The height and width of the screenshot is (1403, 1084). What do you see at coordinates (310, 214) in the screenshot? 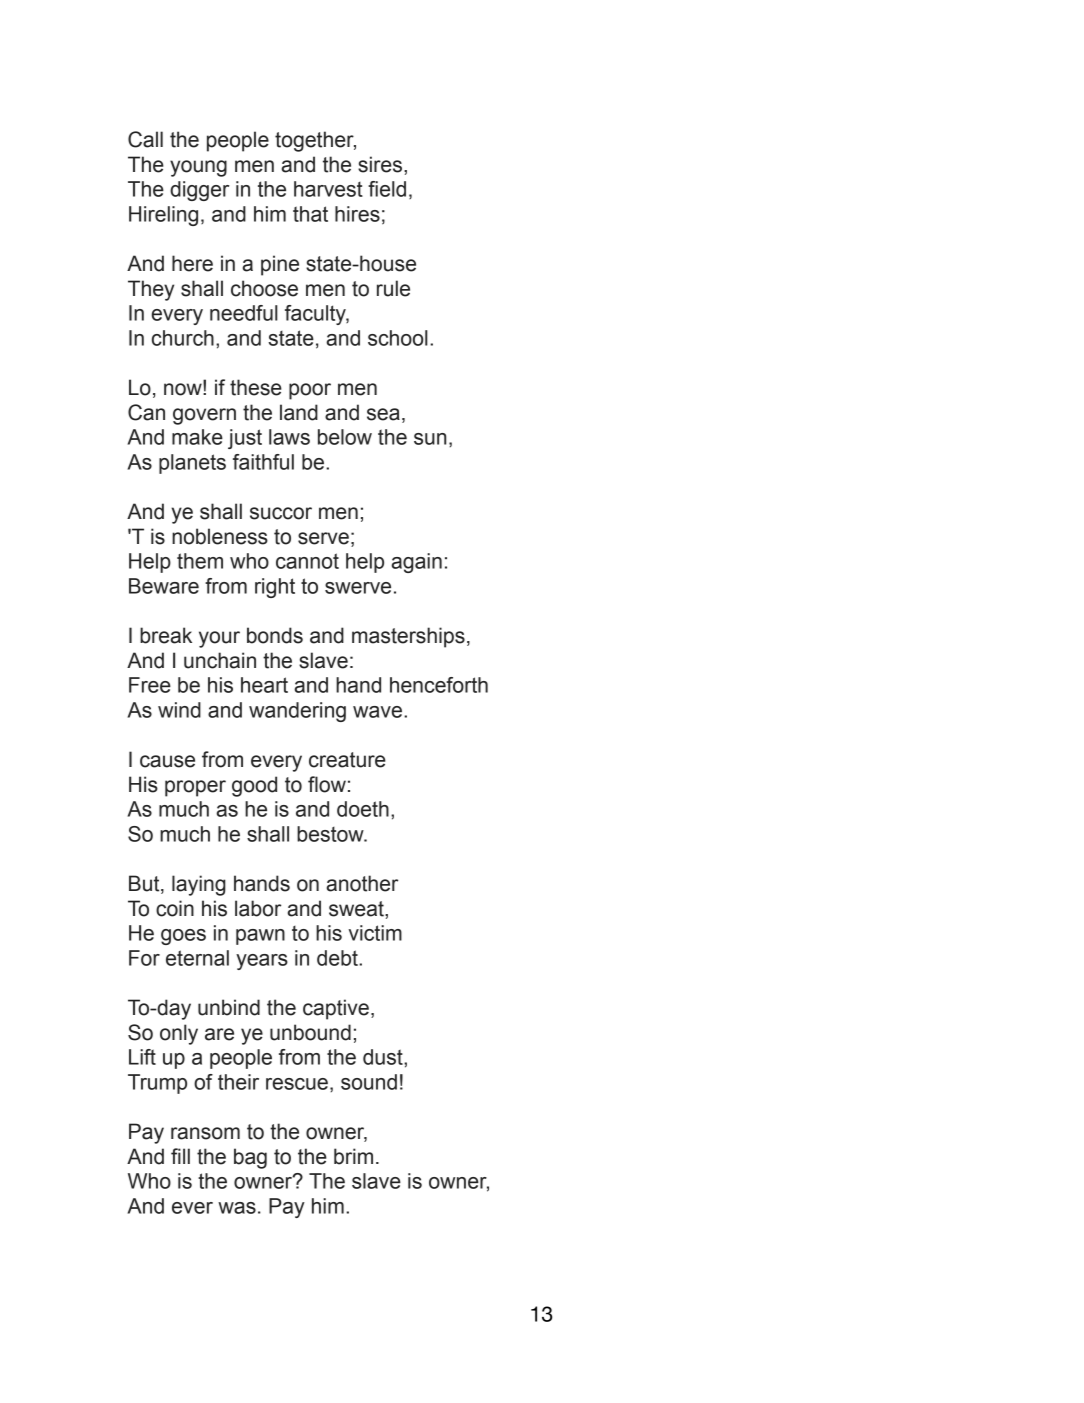
I see `that` at bounding box center [310, 214].
